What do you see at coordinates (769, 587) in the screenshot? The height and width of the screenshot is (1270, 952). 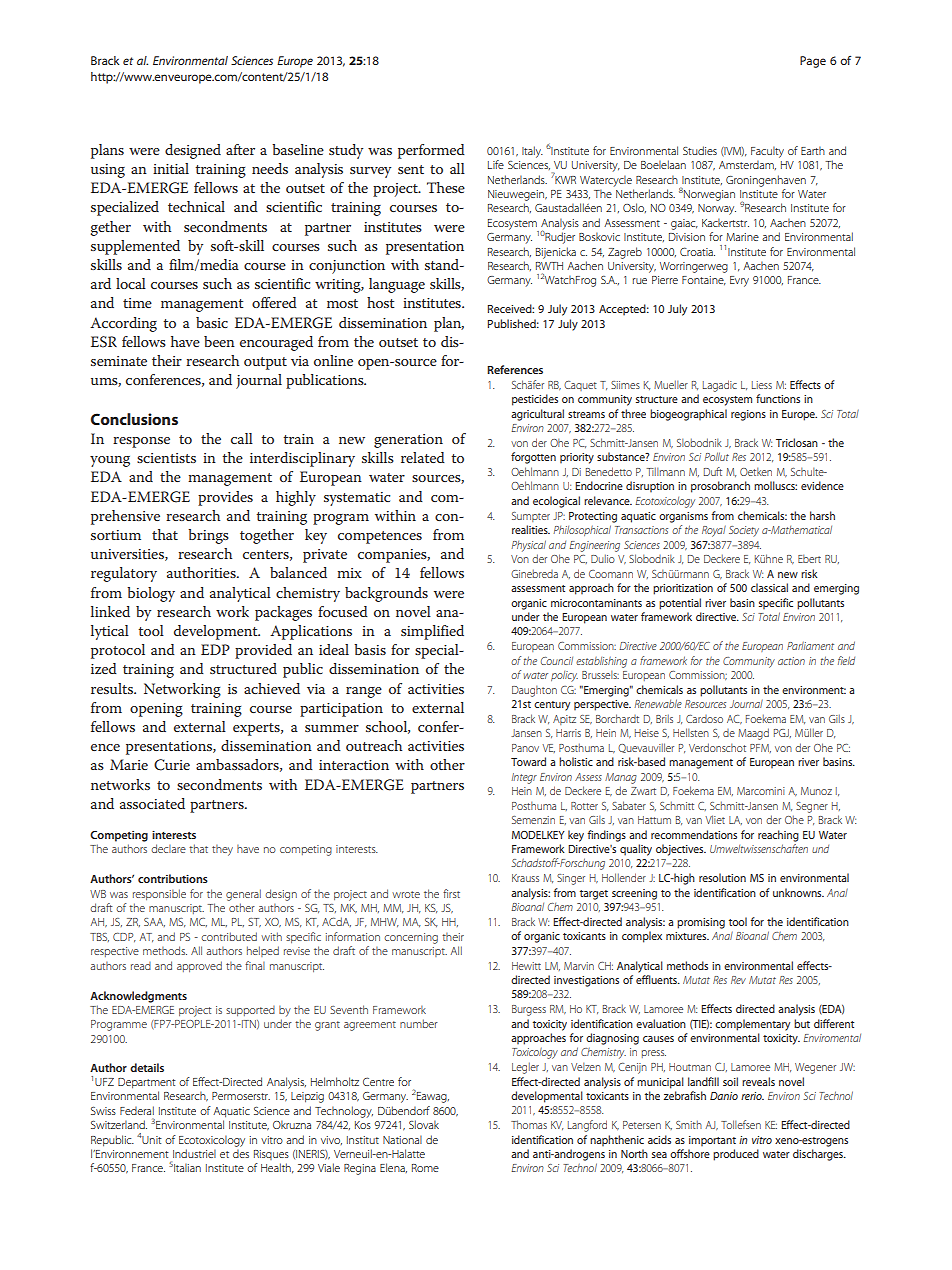 I see `classical` at bounding box center [769, 587].
